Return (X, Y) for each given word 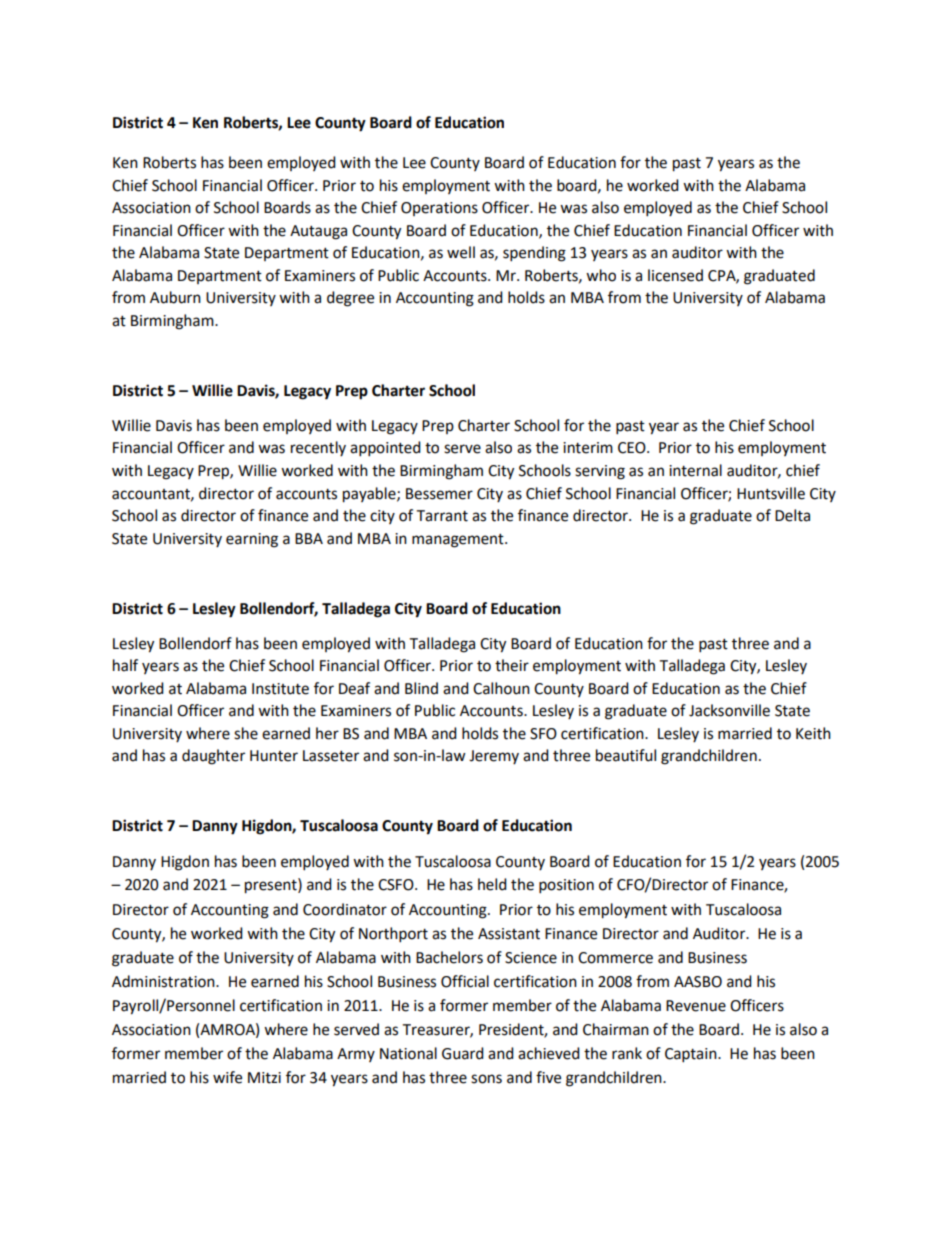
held (492, 884)
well (461, 252)
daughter (213, 757)
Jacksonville (729, 710)
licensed (675, 275)
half (125, 665)
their (512, 665)
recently (318, 448)
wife (227, 1077)
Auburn (175, 297)
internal (695, 470)
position (566, 886)
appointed (385, 449)
